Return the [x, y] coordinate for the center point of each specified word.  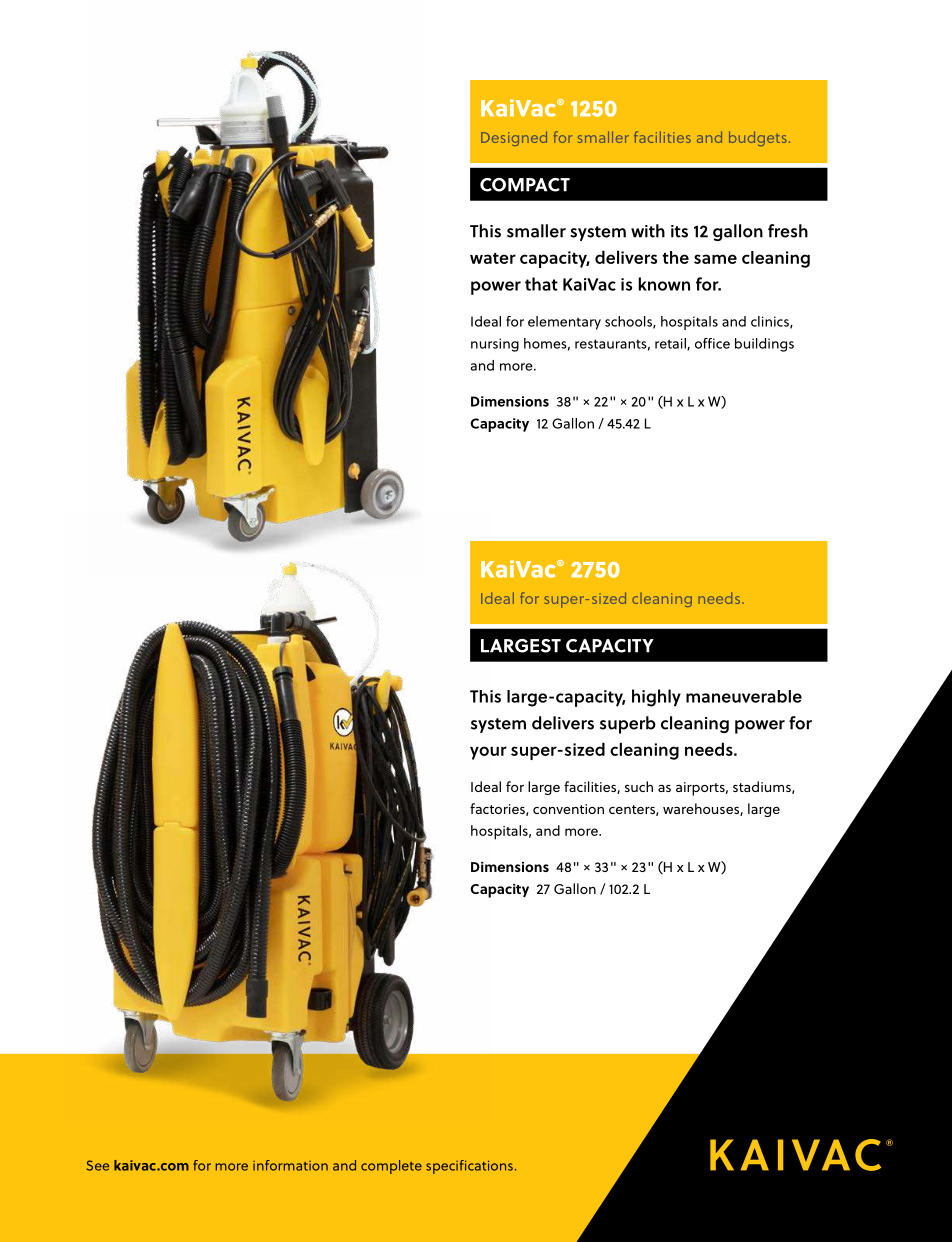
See [97, 1165]
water [493, 258]
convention [568, 809]
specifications [469, 1167]
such [639, 786]
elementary [564, 323]
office [712, 343]
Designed [514, 138]
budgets [757, 138]
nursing [495, 345]
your [488, 753]
